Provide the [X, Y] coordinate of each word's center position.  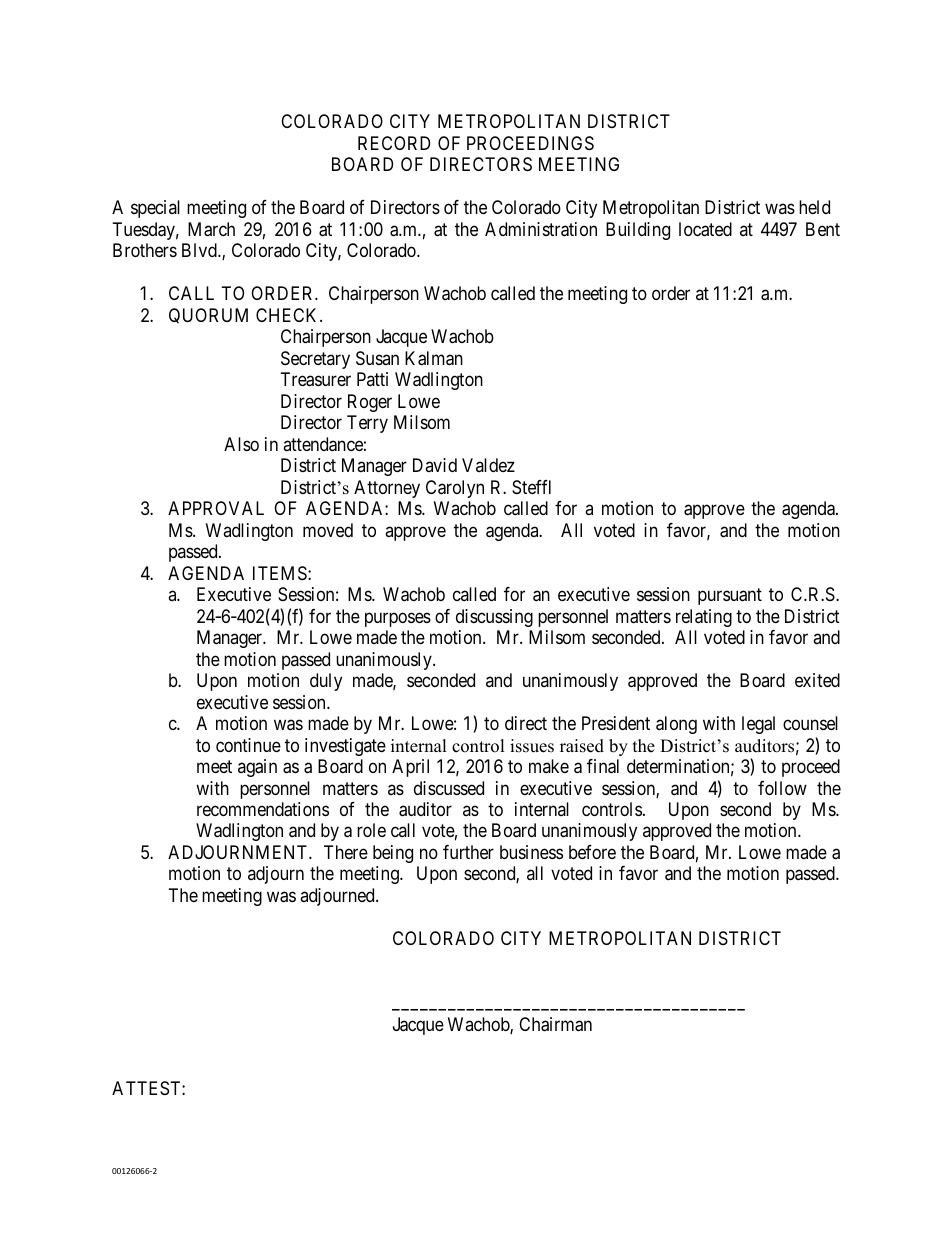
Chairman [555, 1024]
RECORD [394, 143]
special [155, 209]
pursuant [730, 596]
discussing [494, 618]
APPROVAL [216, 508]
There [346, 852]
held [814, 207]
